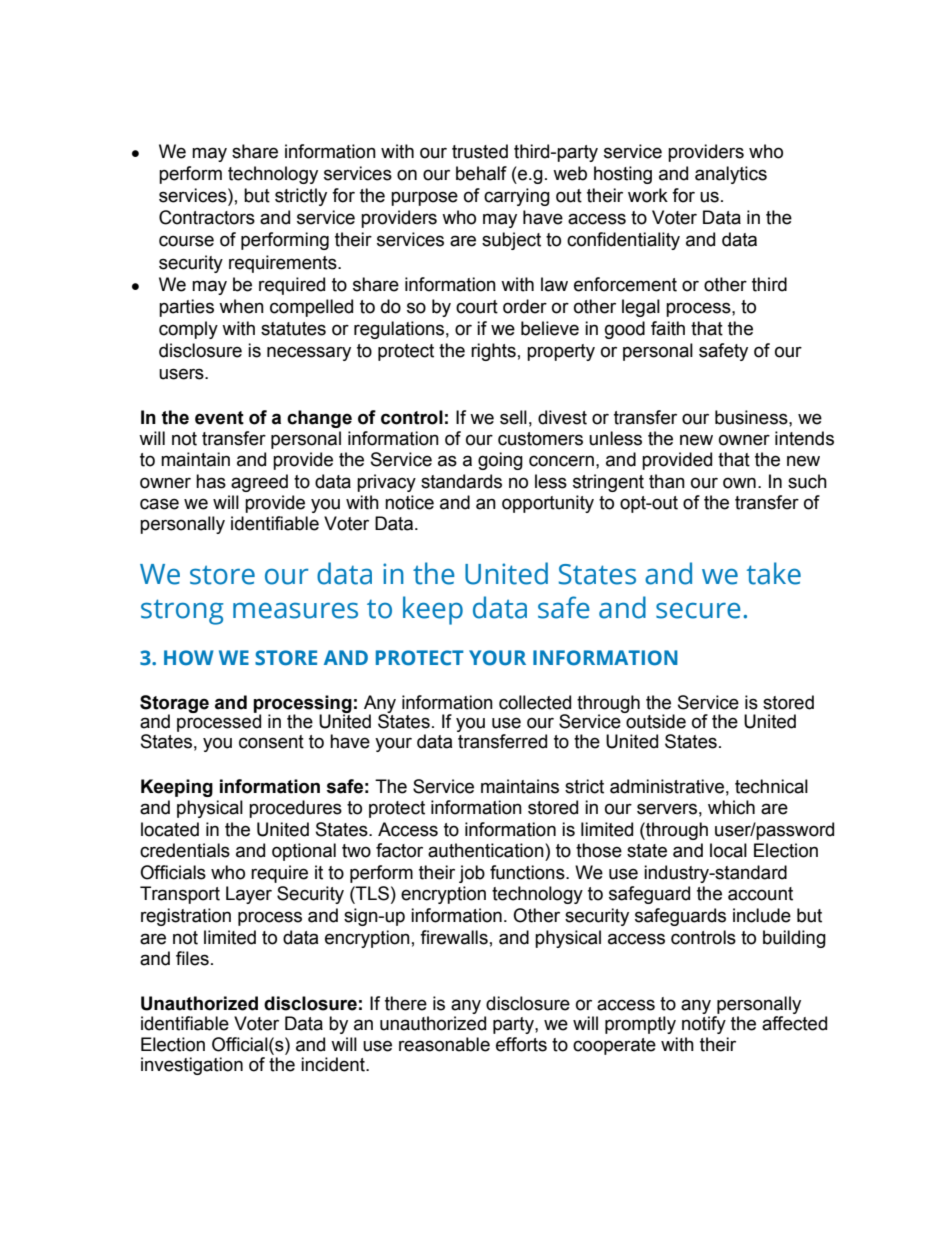  What do you see at coordinates (698, 610) in the screenshot?
I see `secure` at bounding box center [698, 610].
